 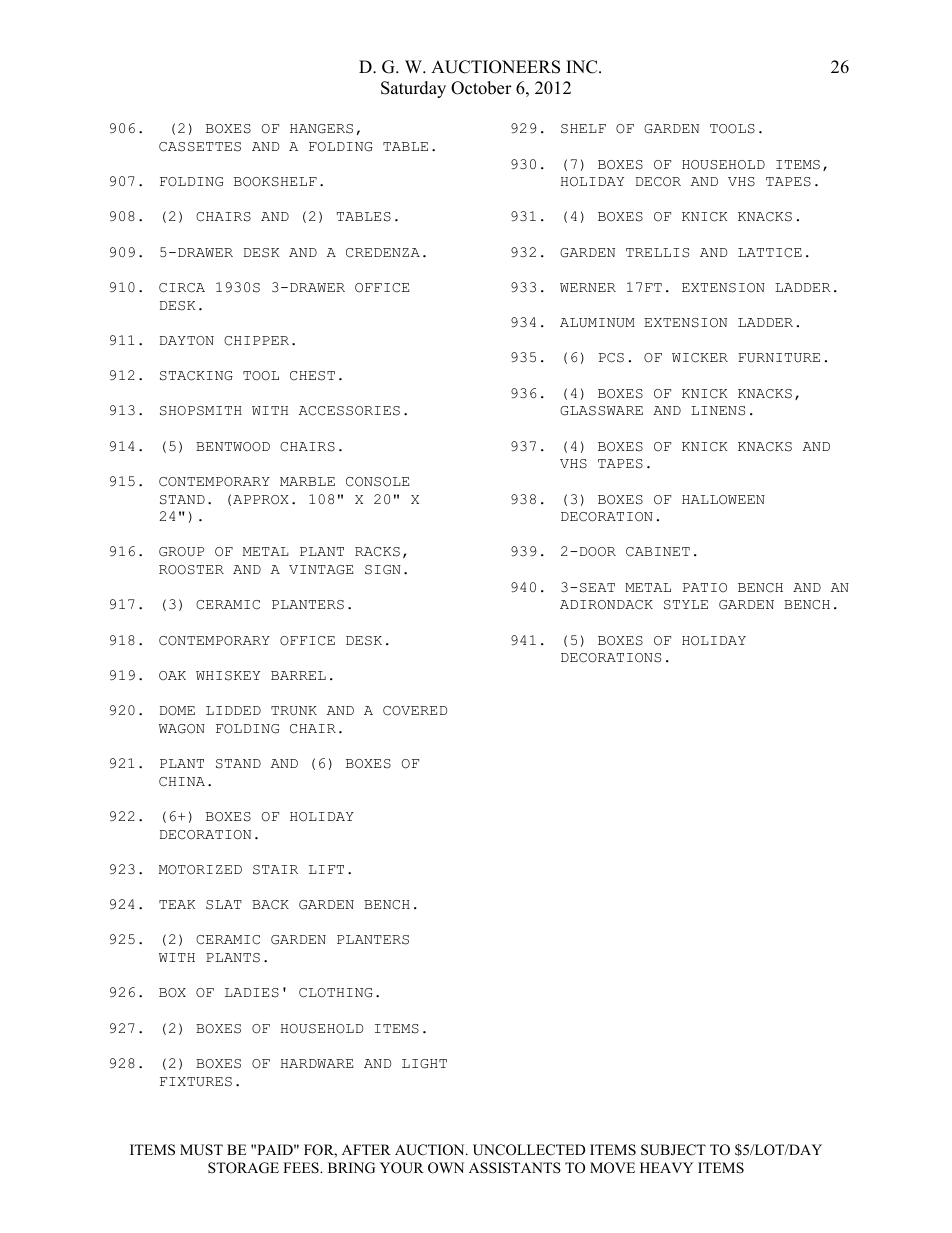 I want to click on WHISKEY, so click(x=228, y=676).
